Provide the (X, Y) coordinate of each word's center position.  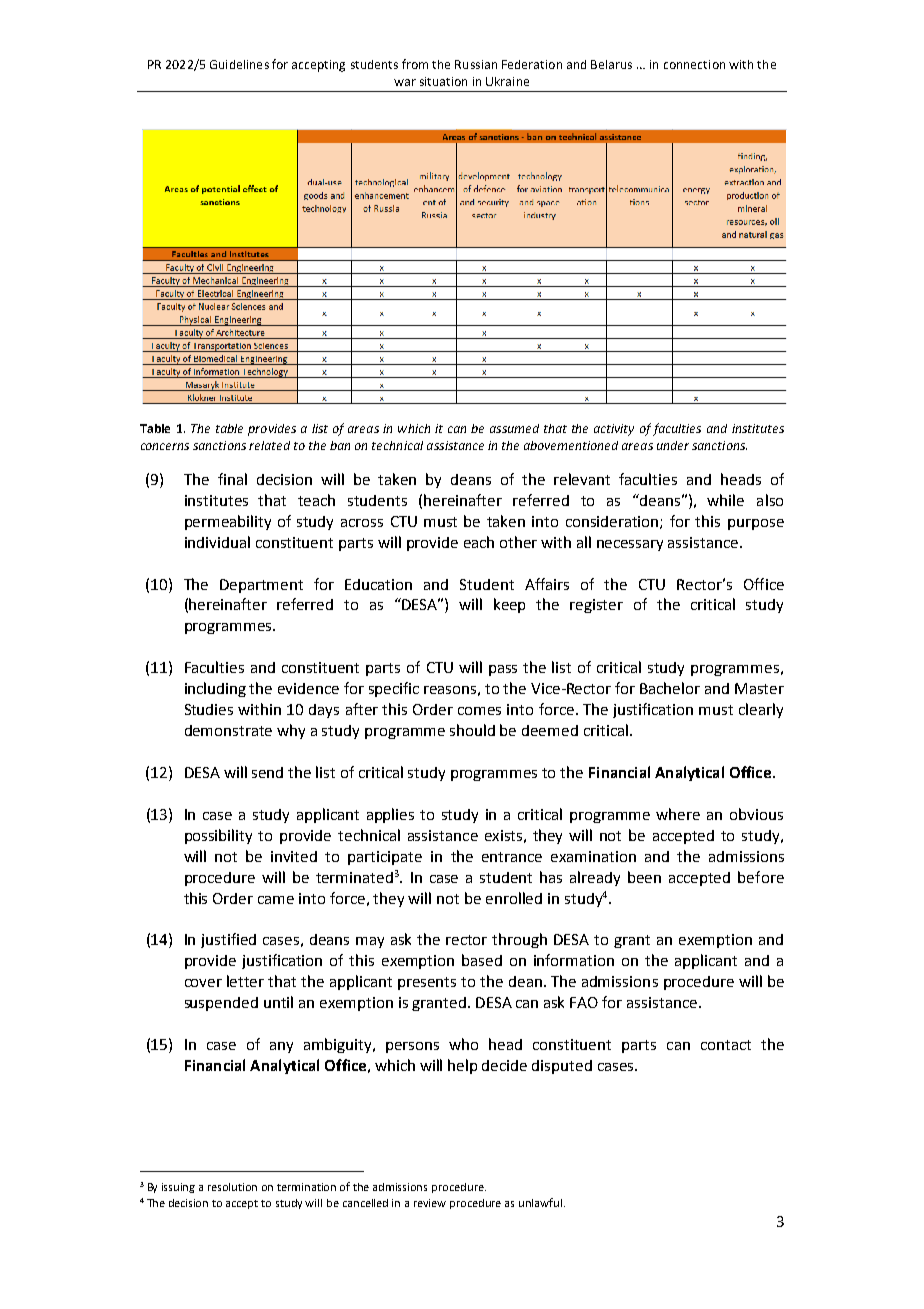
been (644, 877)
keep (509, 605)
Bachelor (670, 688)
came (276, 900)
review (430, 1203)
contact (726, 1045)
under (673, 445)
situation (443, 81)
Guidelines (239, 64)
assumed (514, 428)
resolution (232, 1187)
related (269, 445)
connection (694, 64)
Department (261, 586)
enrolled (514, 898)
